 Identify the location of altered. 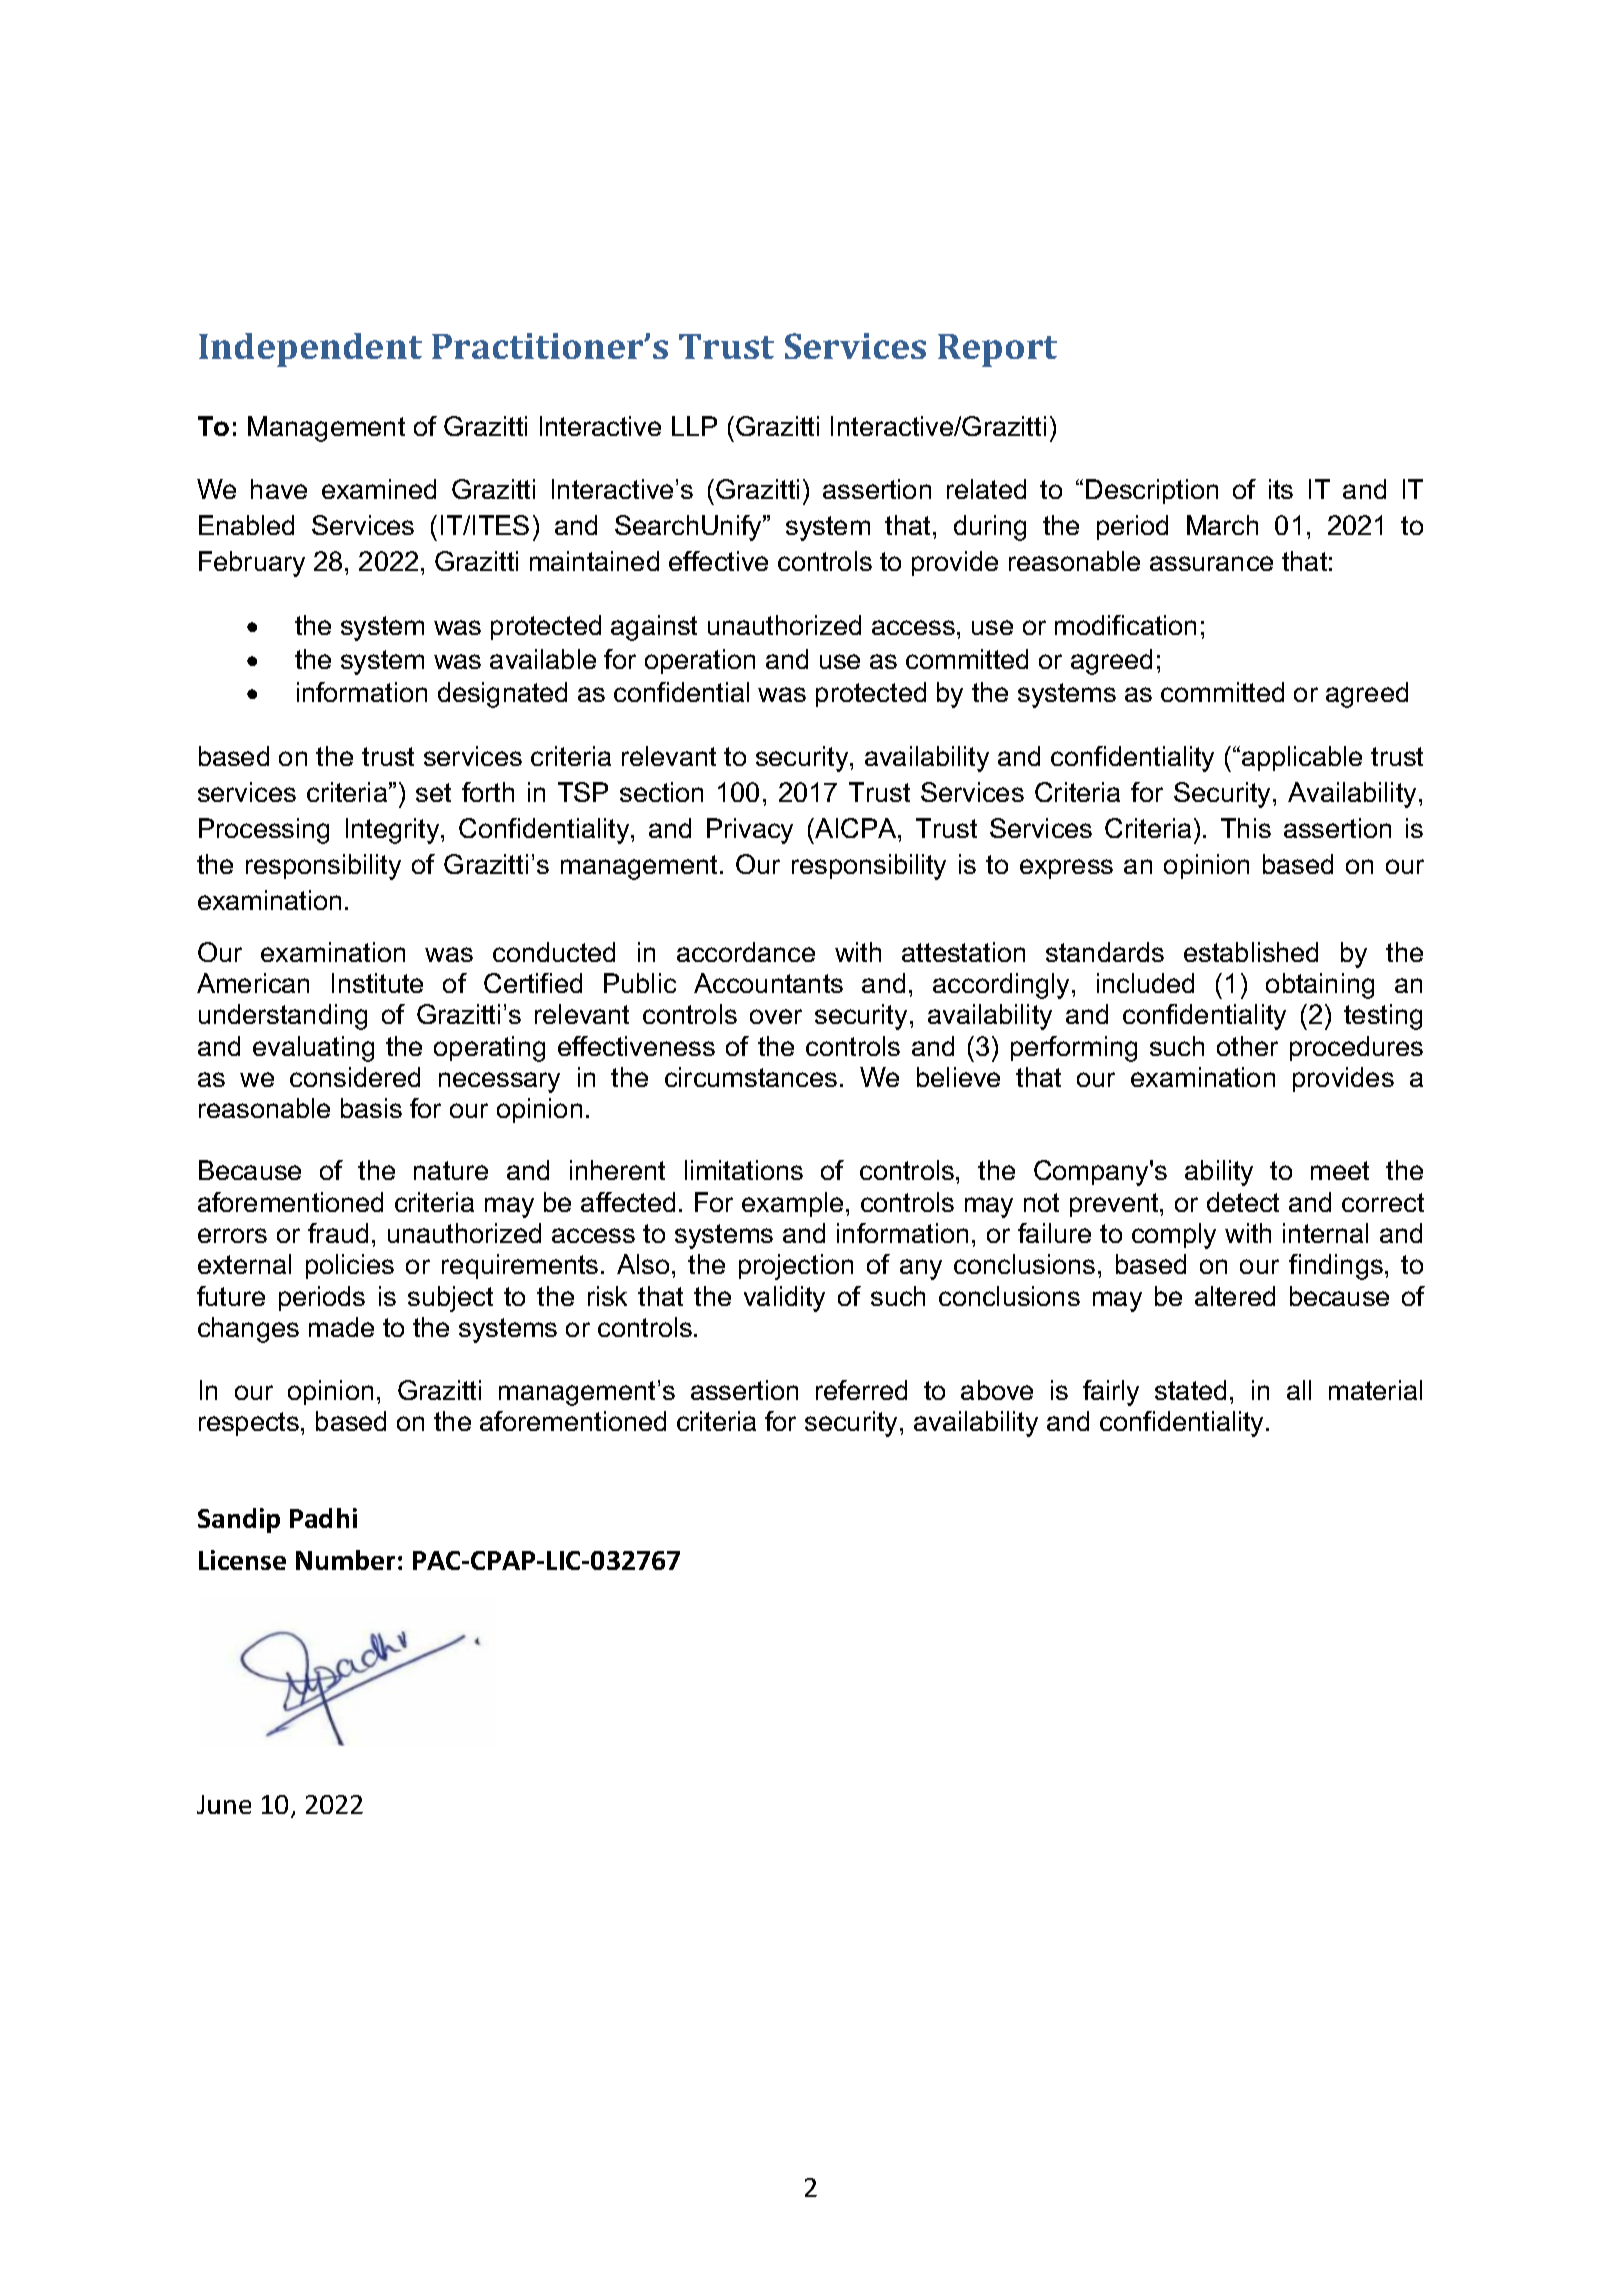
(1235, 1296).
